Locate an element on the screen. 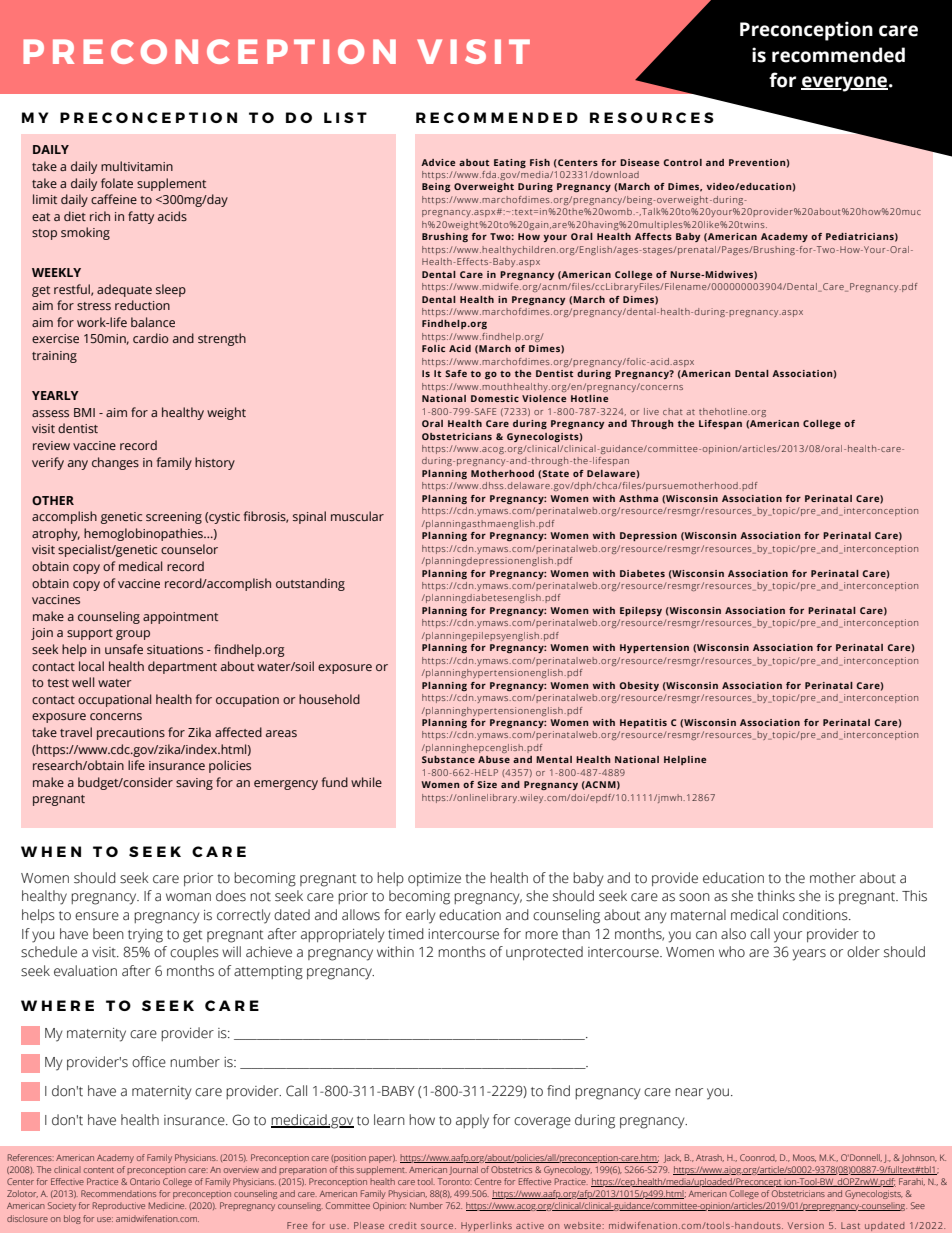 The height and width of the screenshot is (1233, 952). multivitamin is located at coordinates (137, 166).
